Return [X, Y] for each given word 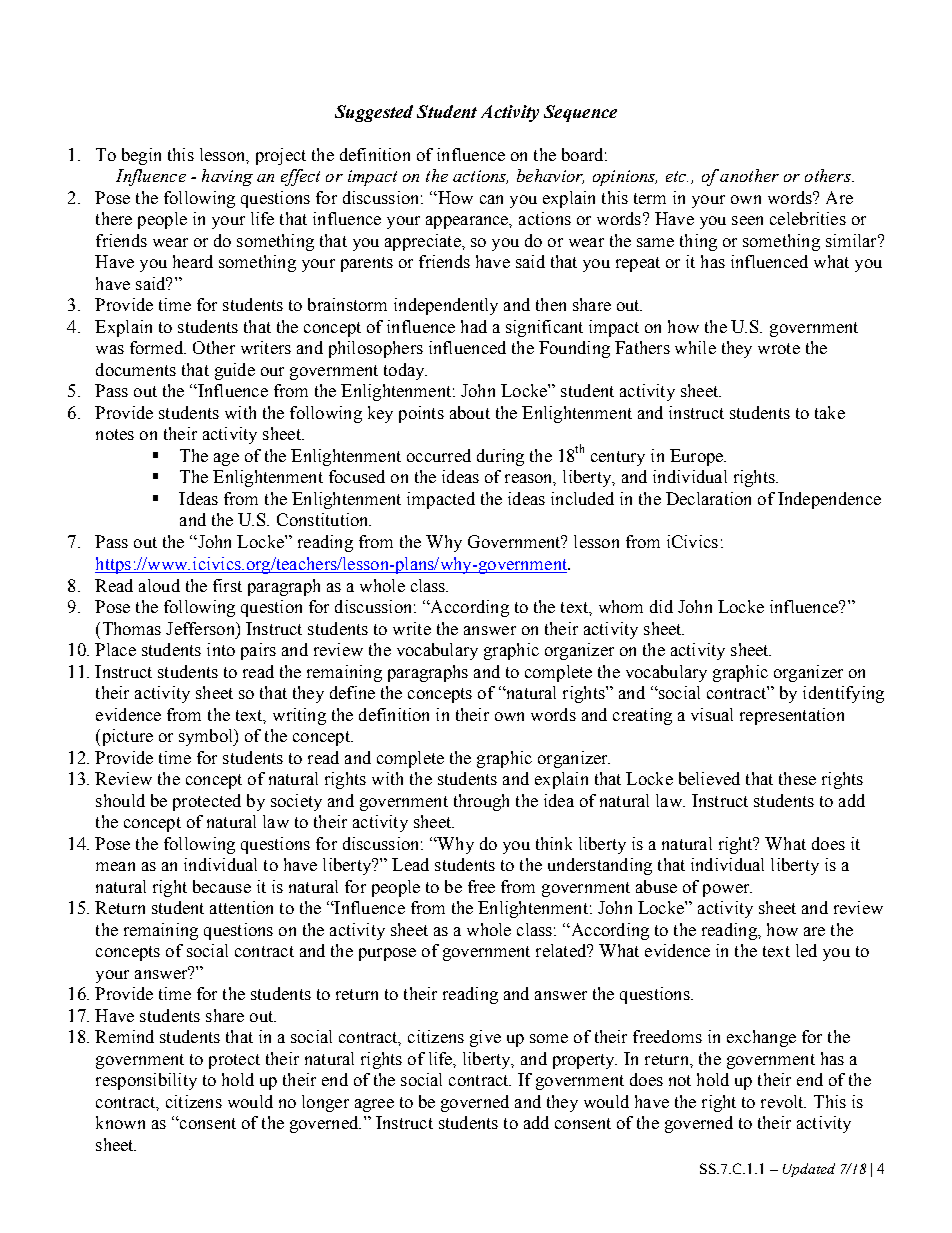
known [120, 1122]
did [661, 606]
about [470, 412]
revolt [783, 1101]
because [222, 886]
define [352, 692]
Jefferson [201, 628]
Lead [410, 864]
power [727, 890]
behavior [550, 176]
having [227, 177]
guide [235, 371]
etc [677, 176]
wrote [779, 348]
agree [374, 1105]
